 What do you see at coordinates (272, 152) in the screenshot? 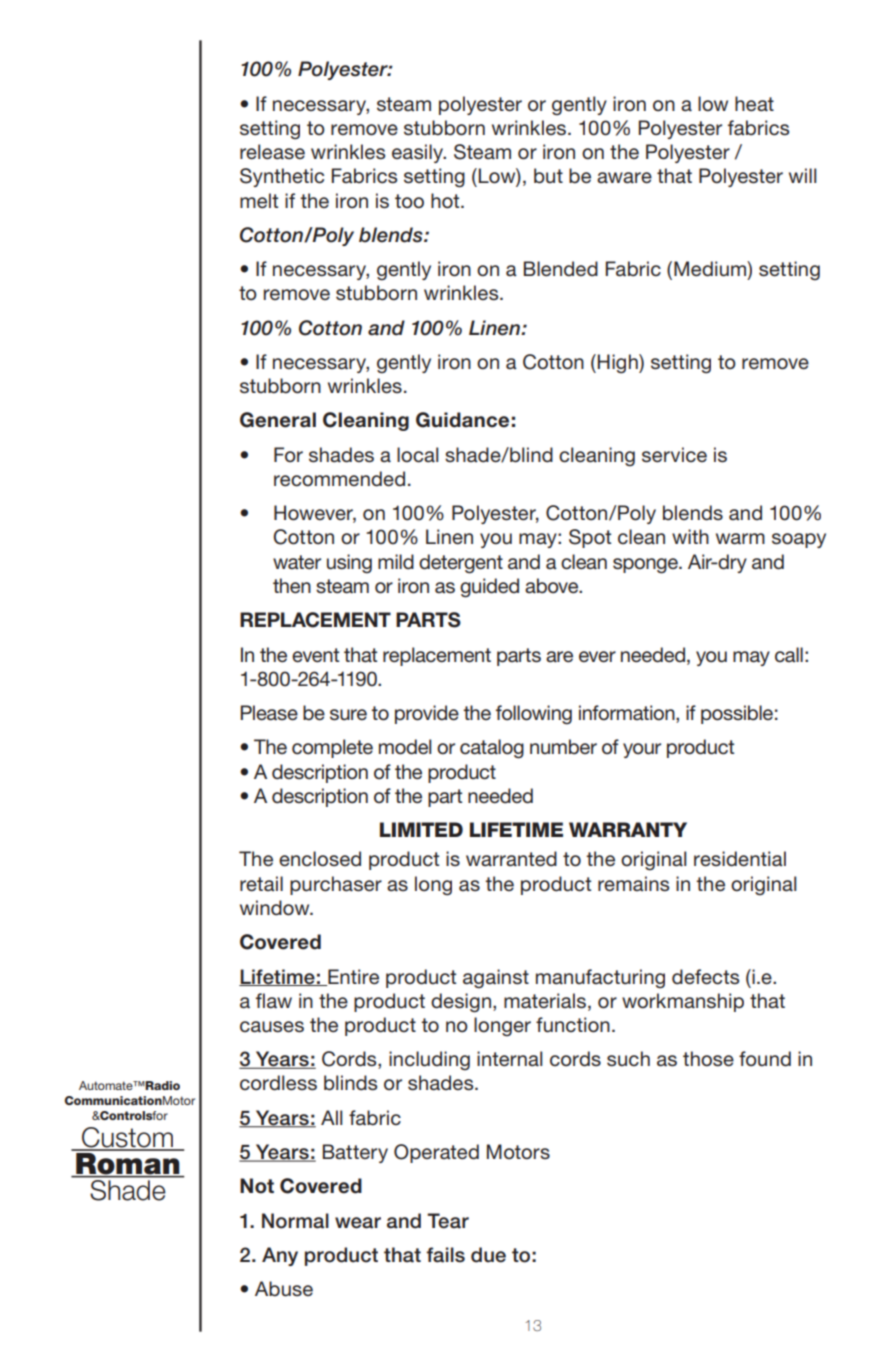
I see `release` at bounding box center [272, 152].
